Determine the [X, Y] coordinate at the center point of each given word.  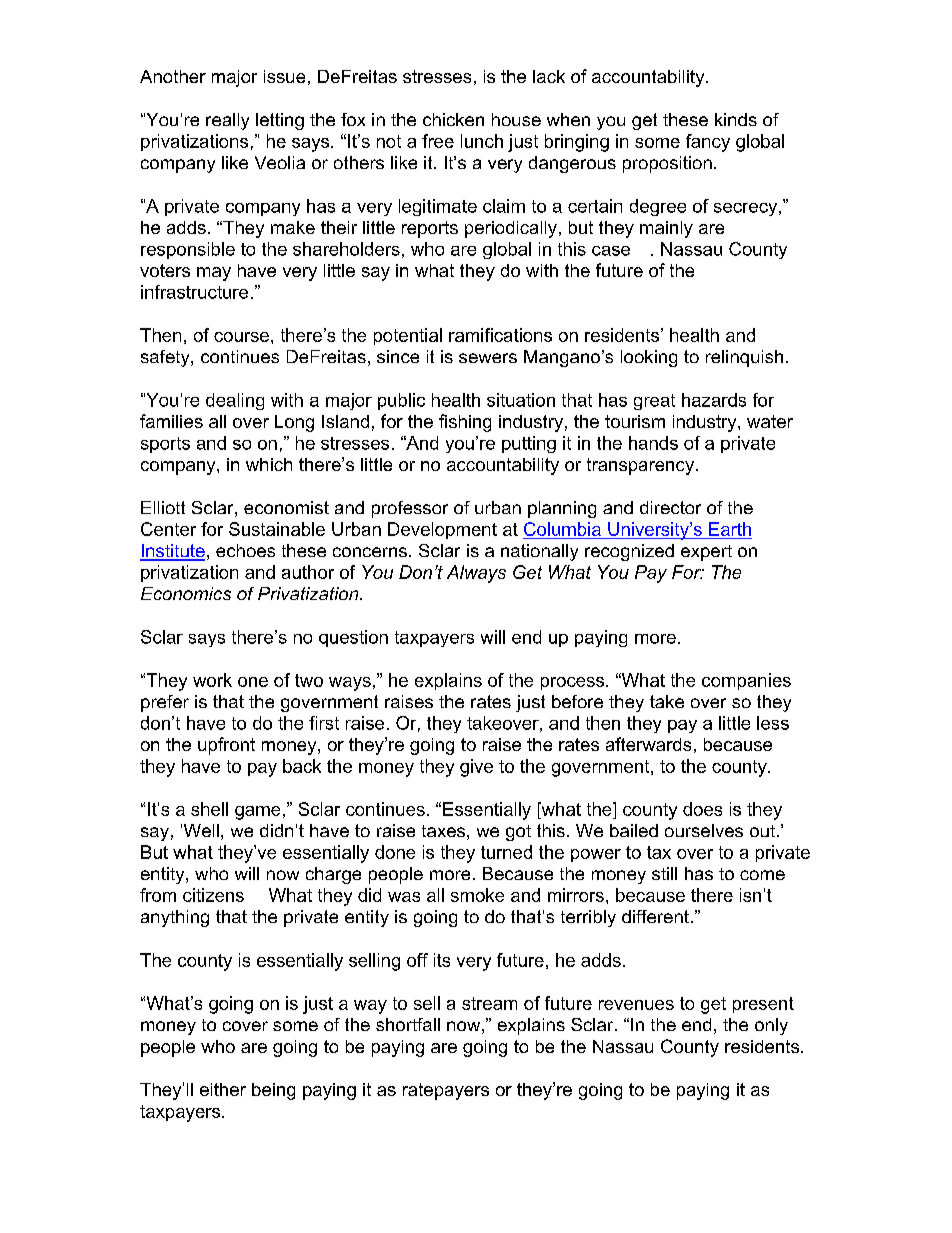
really [227, 121]
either [223, 1089]
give [476, 768]
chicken [453, 119]
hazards [714, 400]
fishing [465, 423]
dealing [235, 401]
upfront [226, 746]
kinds [736, 119]
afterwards [648, 744]
